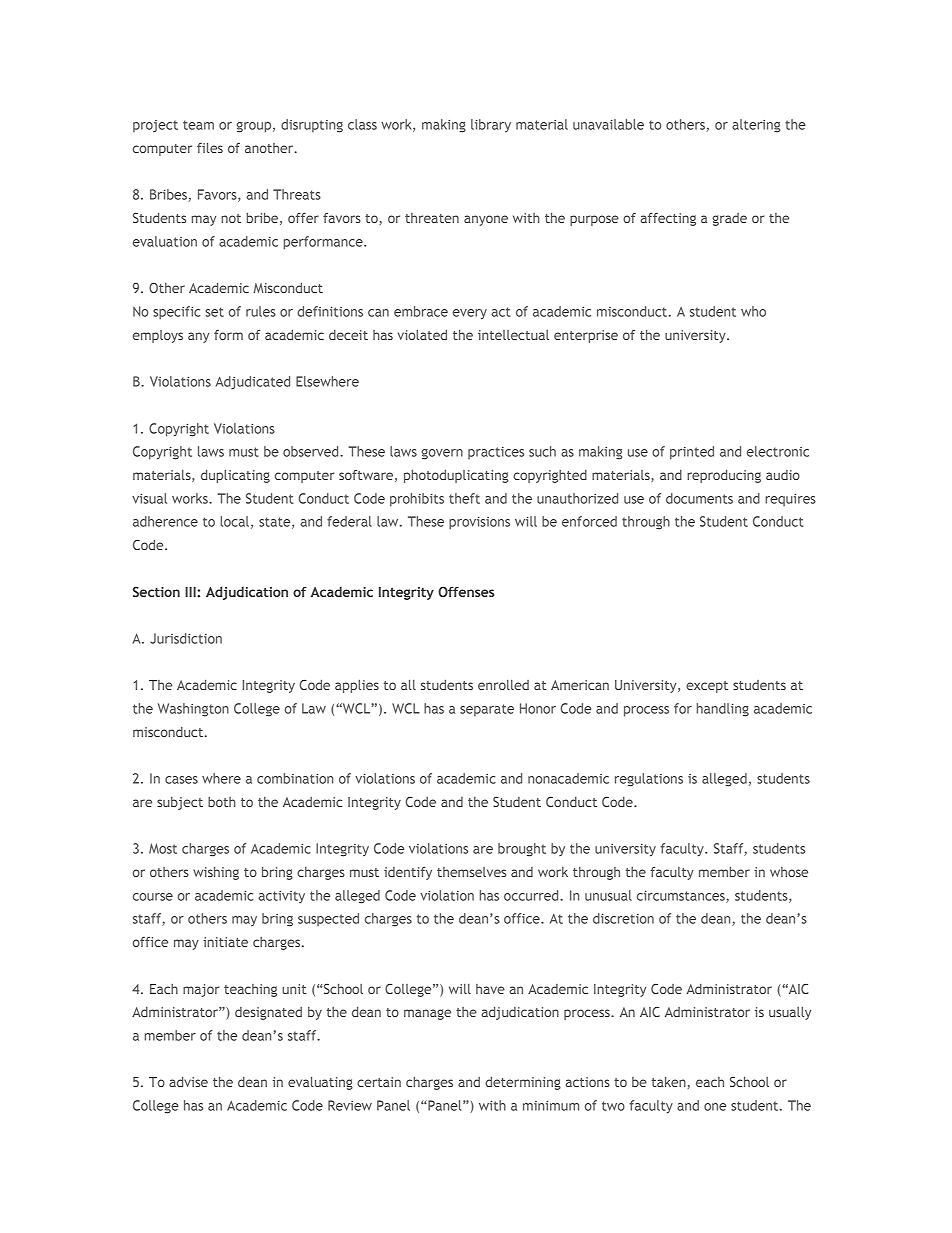 Image resolution: width=952 pixels, height=1233 pixels. Describe the element at coordinates (210, 147) in the document. I see `files` at that location.
